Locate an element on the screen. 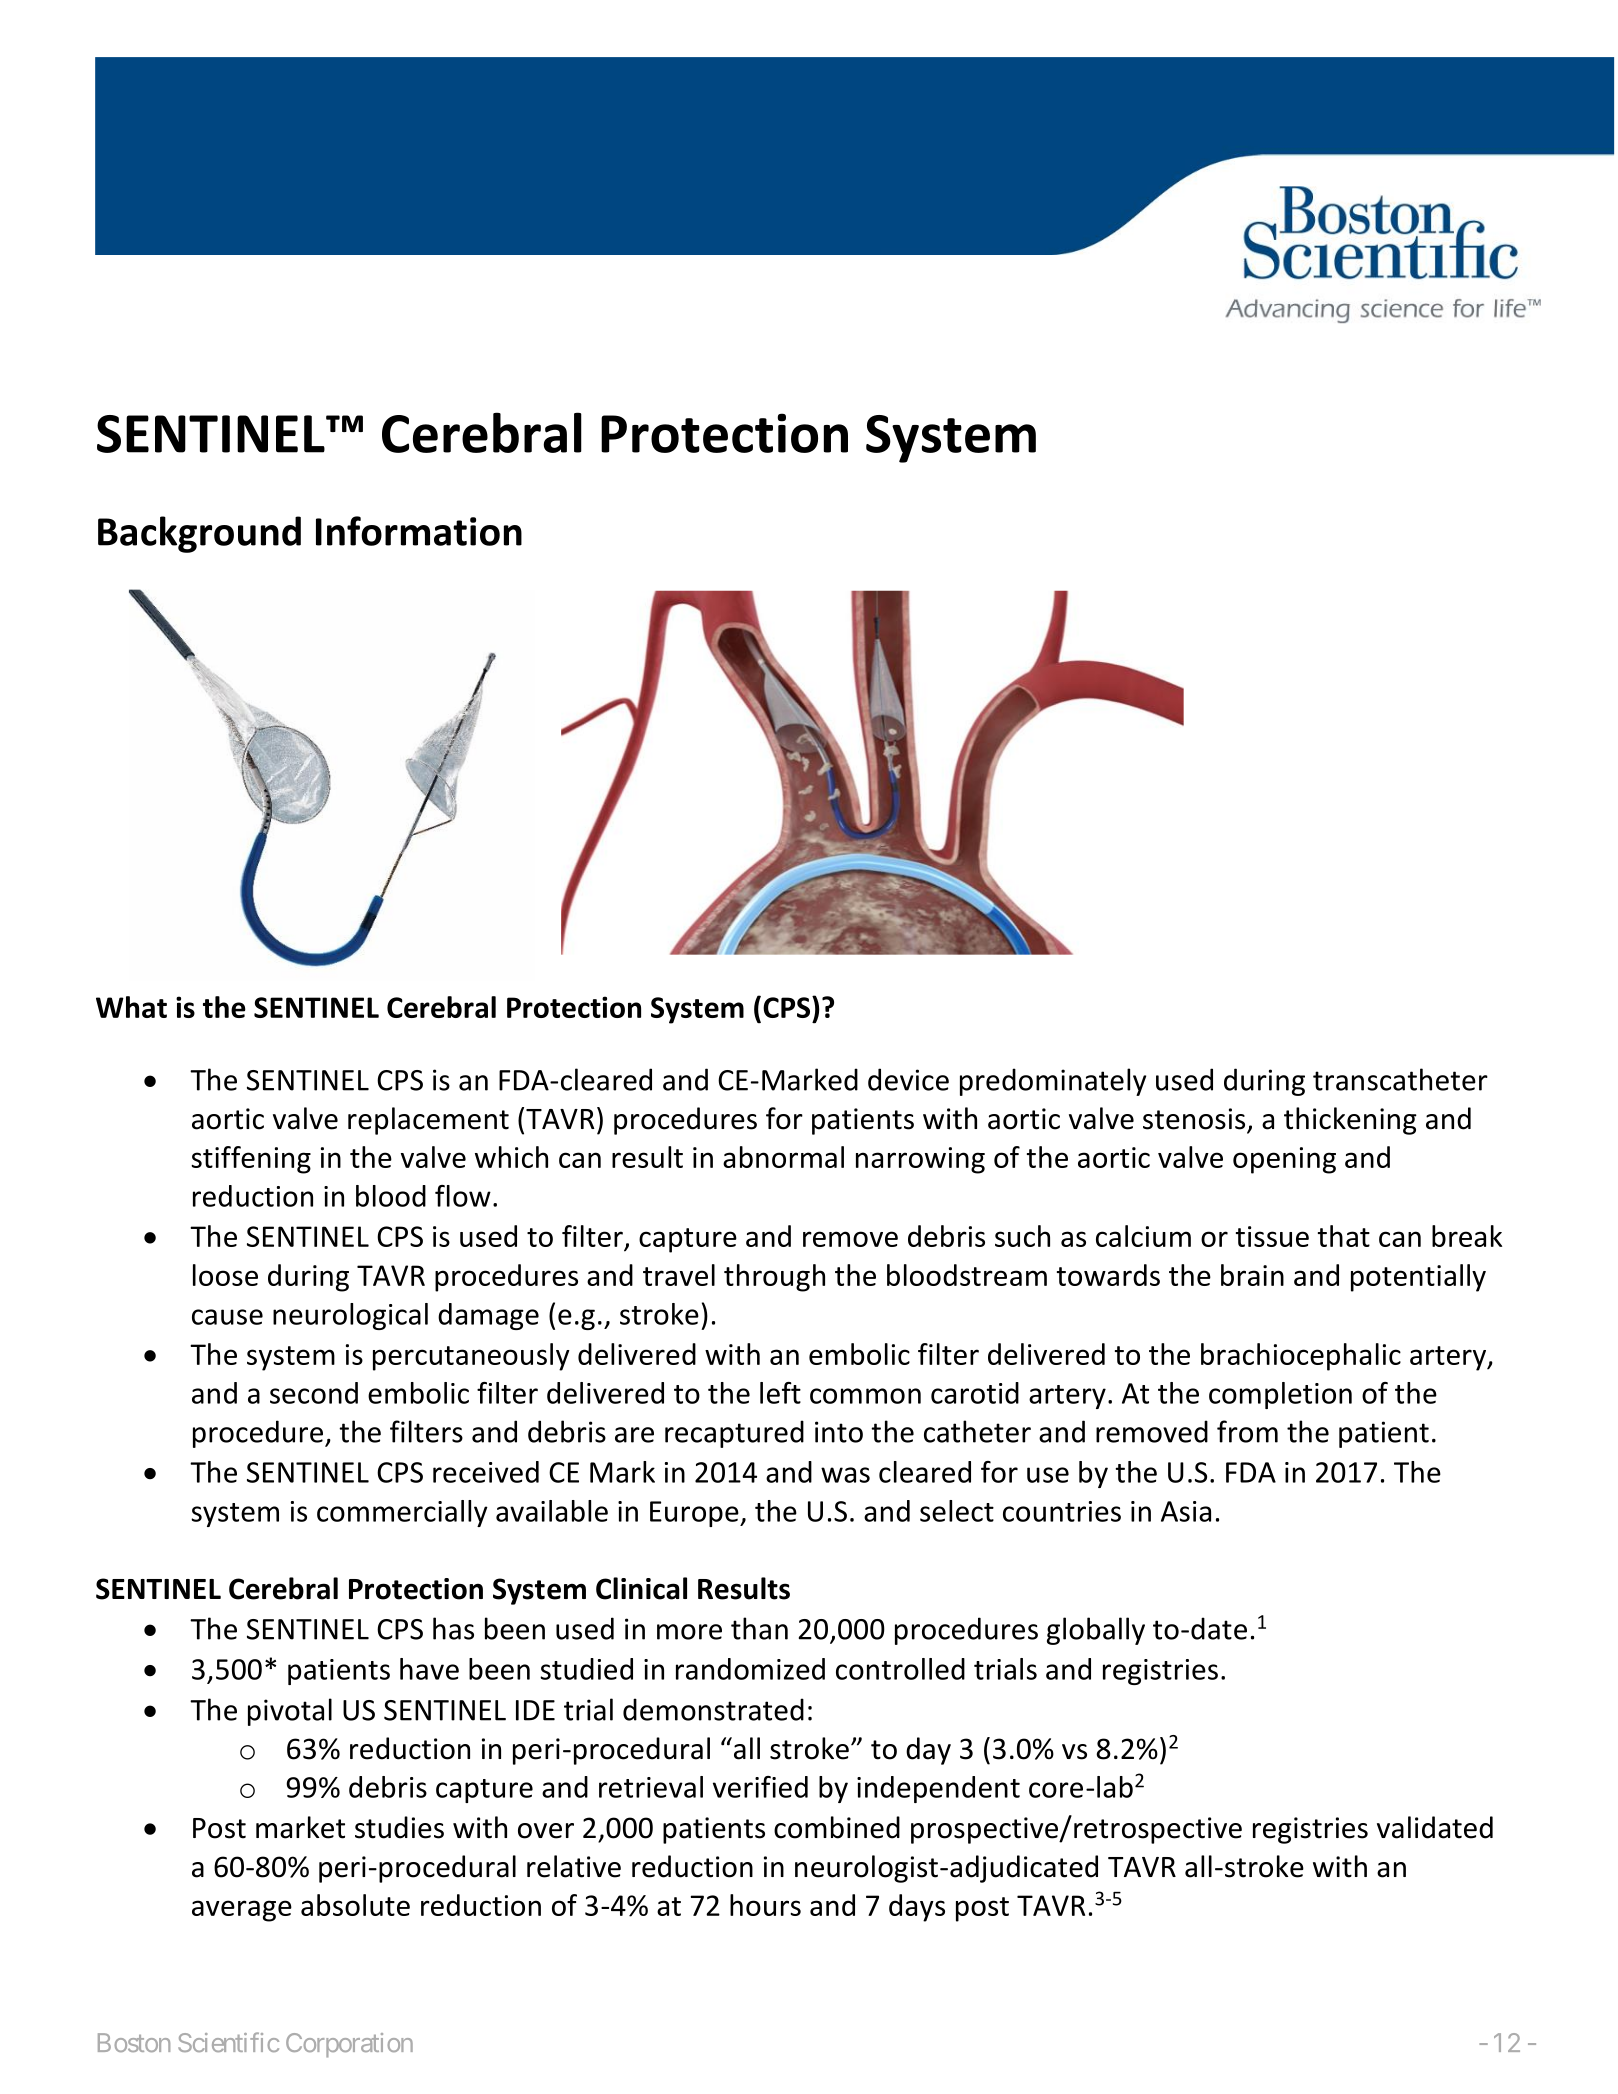 This screenshot has height=2094, width=1618. globally is located at coordinates (1096, 1631).
